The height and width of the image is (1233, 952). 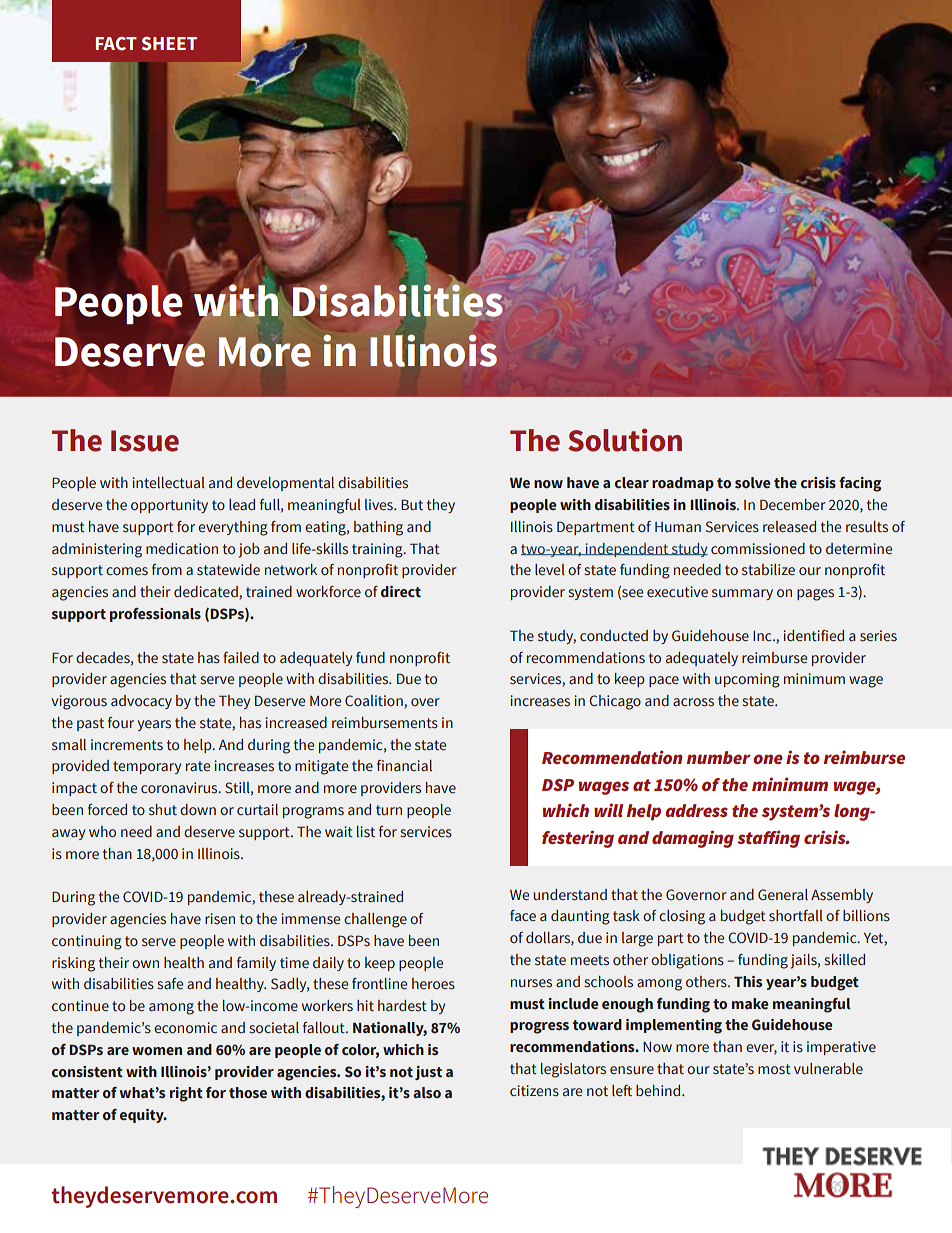 What do you see at coordinates (157, 1051) in the image?
I see `women` at bounding box center [157, 1051].
